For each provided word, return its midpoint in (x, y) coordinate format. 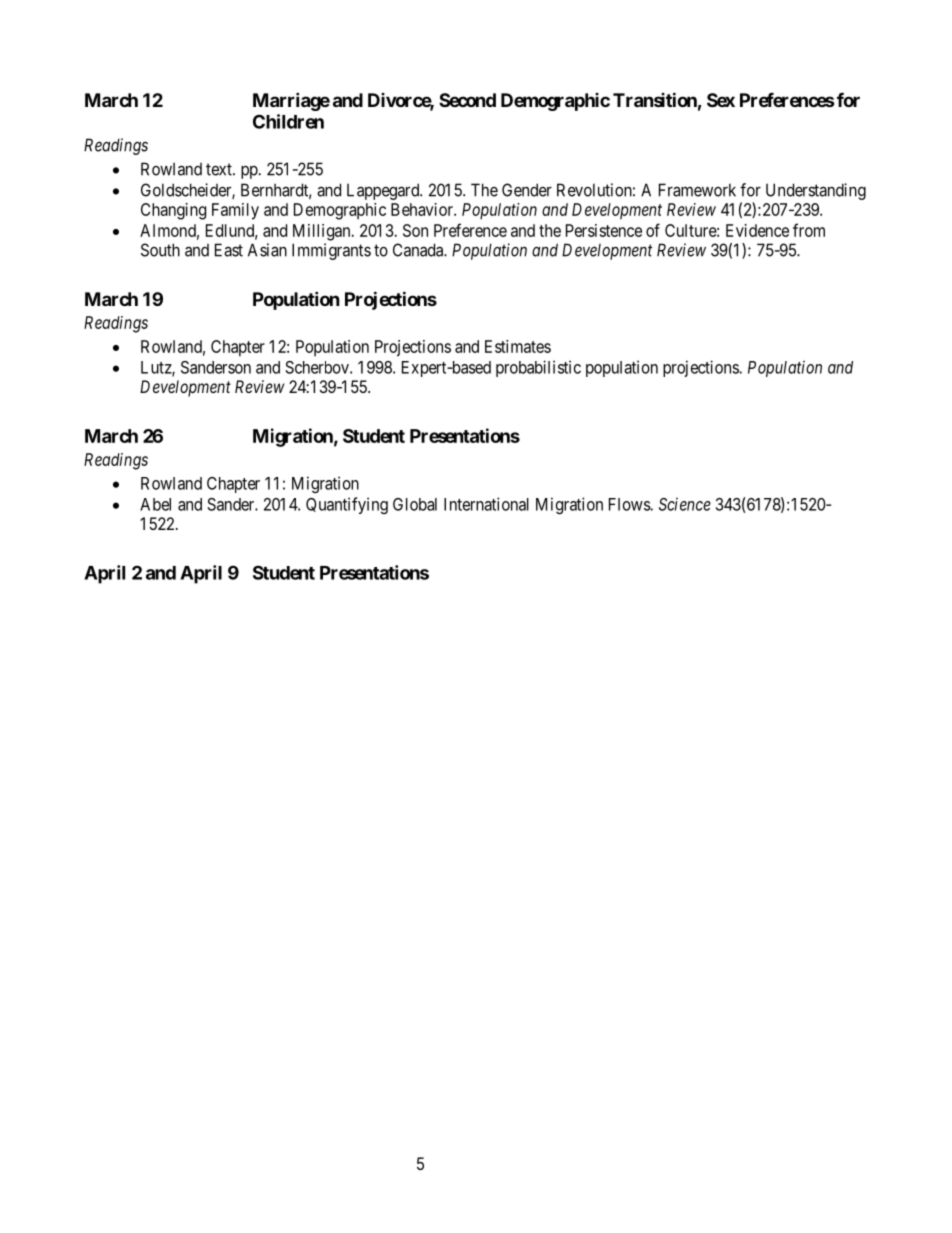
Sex (721, 100)
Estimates (518, 346)
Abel (155, 504)
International (486, 504)
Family (235, 211)
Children (288, 121)
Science (685, 504)
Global (415, 504)
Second (467, 100)
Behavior (423, 209)
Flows (630, 504)
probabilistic (538, 368)
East (229, 250)
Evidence (757, 230)
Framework (697, 190)
